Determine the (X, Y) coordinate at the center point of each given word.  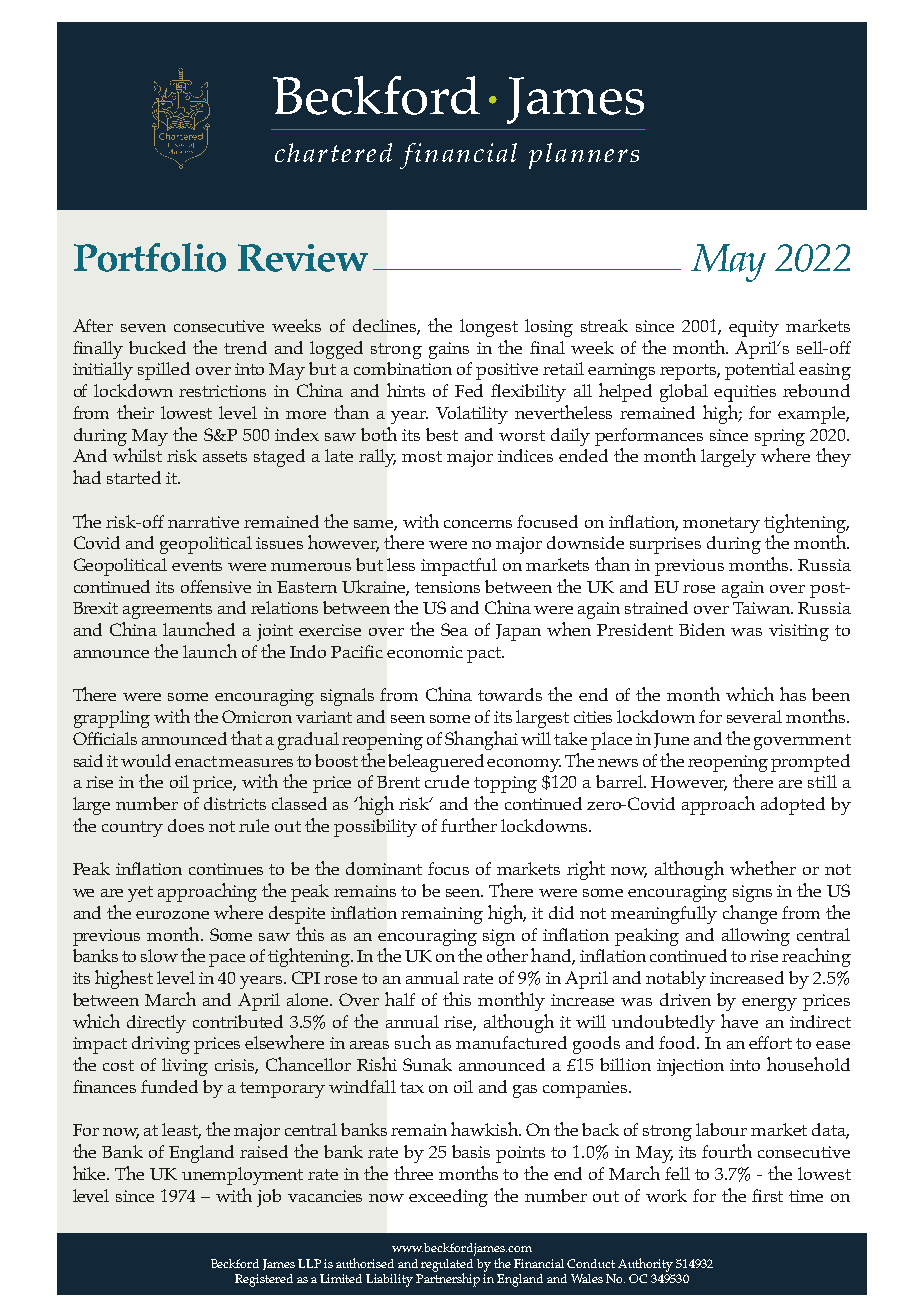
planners (584, 156)
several (754, 716)
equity (754, 328)
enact (197, 761)
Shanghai (481, 740)
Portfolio (150, 257)
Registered (264, 1280)
